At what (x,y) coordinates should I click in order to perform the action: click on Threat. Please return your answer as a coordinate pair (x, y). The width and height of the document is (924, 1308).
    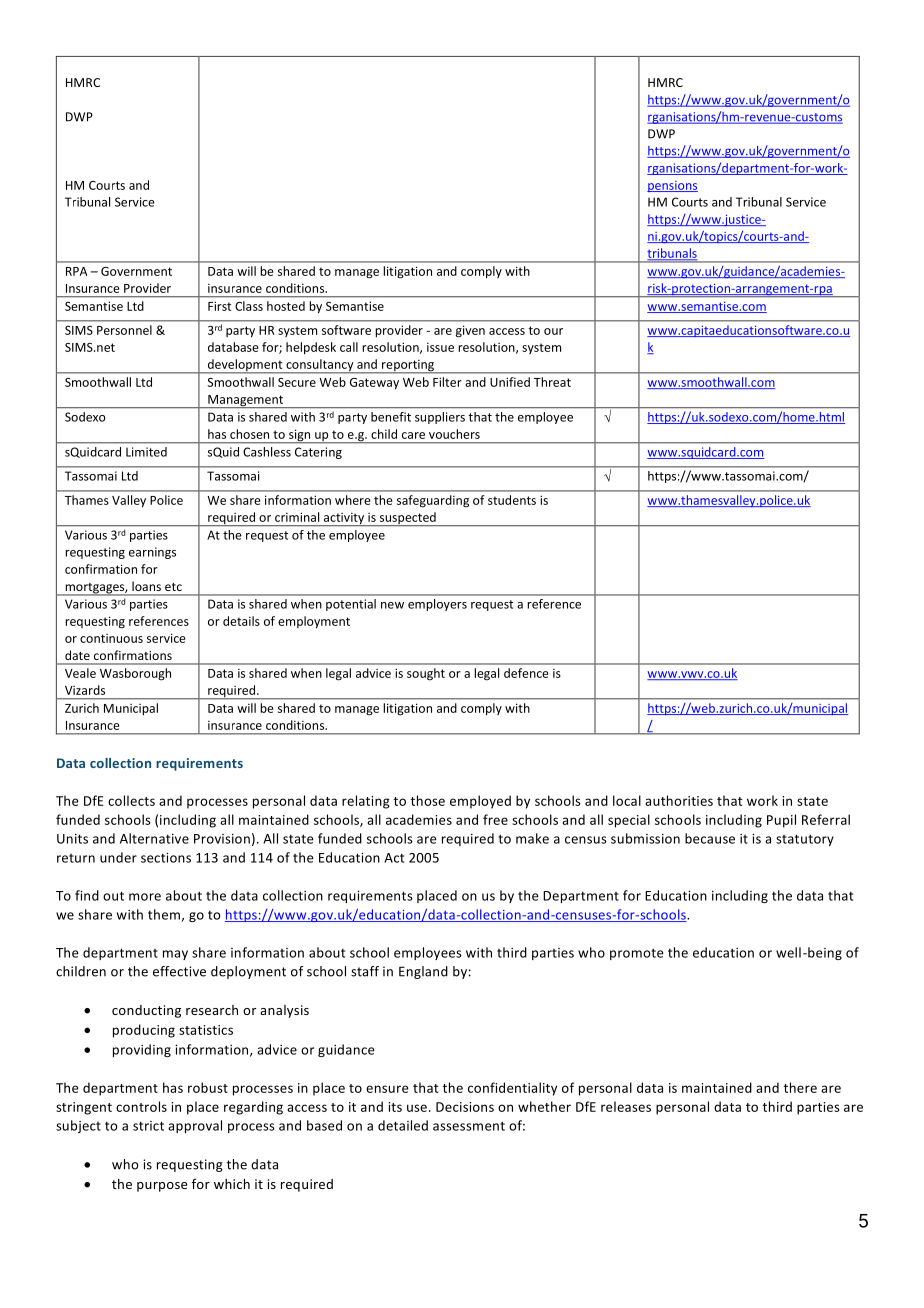
    Looking at the image, I should click on (552, 382).
